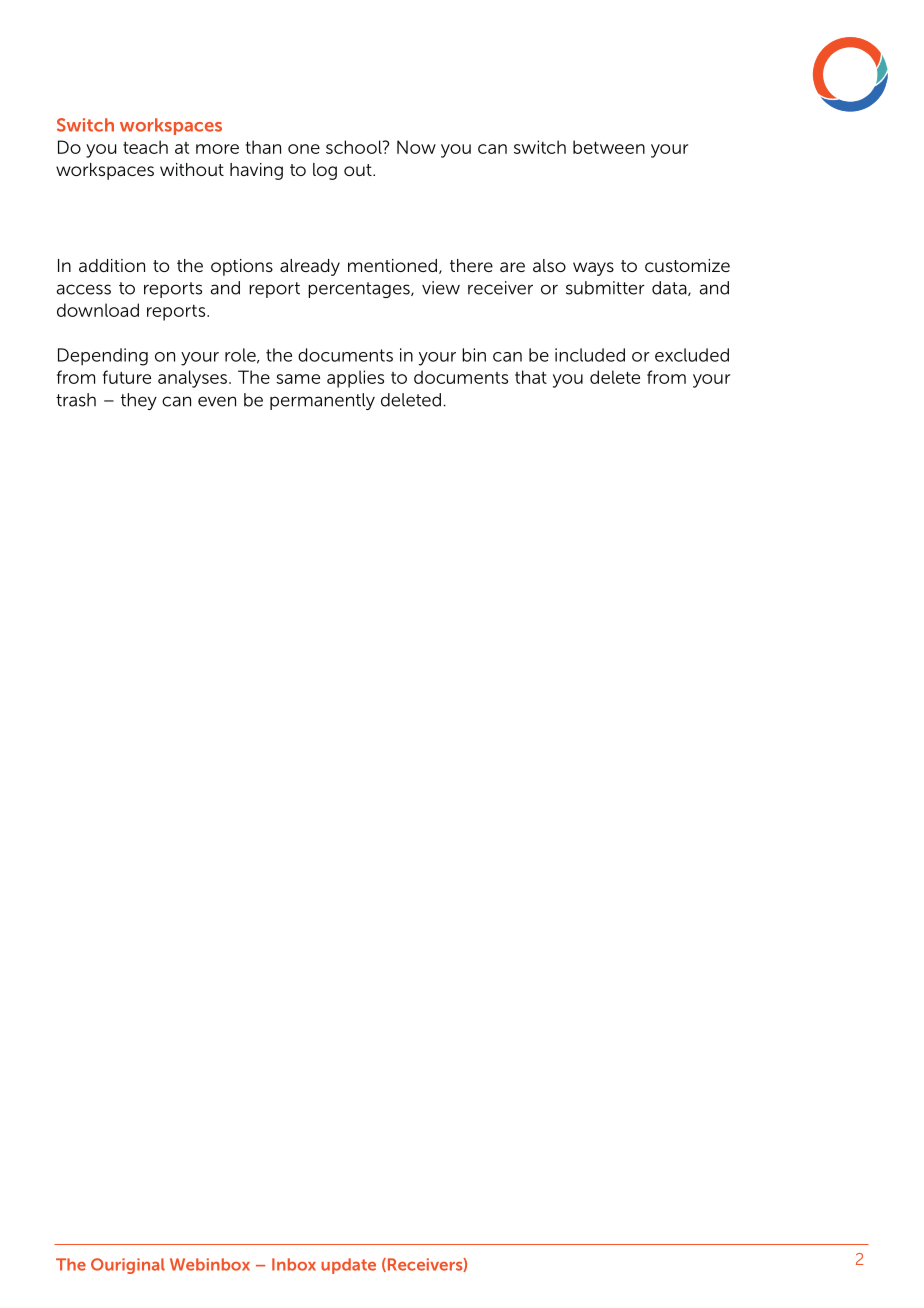  Describe the element at coordinates (355, 147) in the image. I see `school` at that location.
